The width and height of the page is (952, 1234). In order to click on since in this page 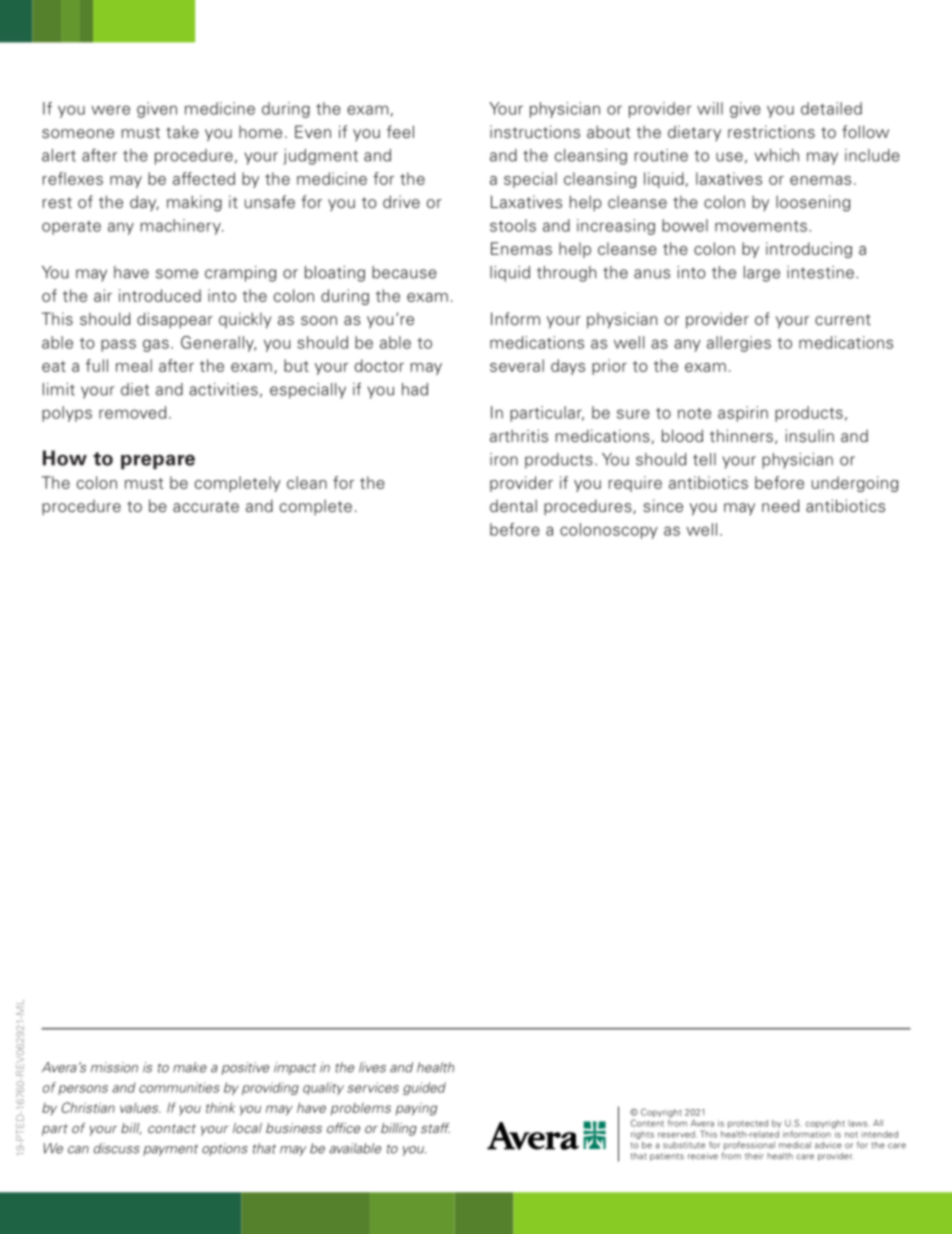, I will do `click(663, 505)`.
